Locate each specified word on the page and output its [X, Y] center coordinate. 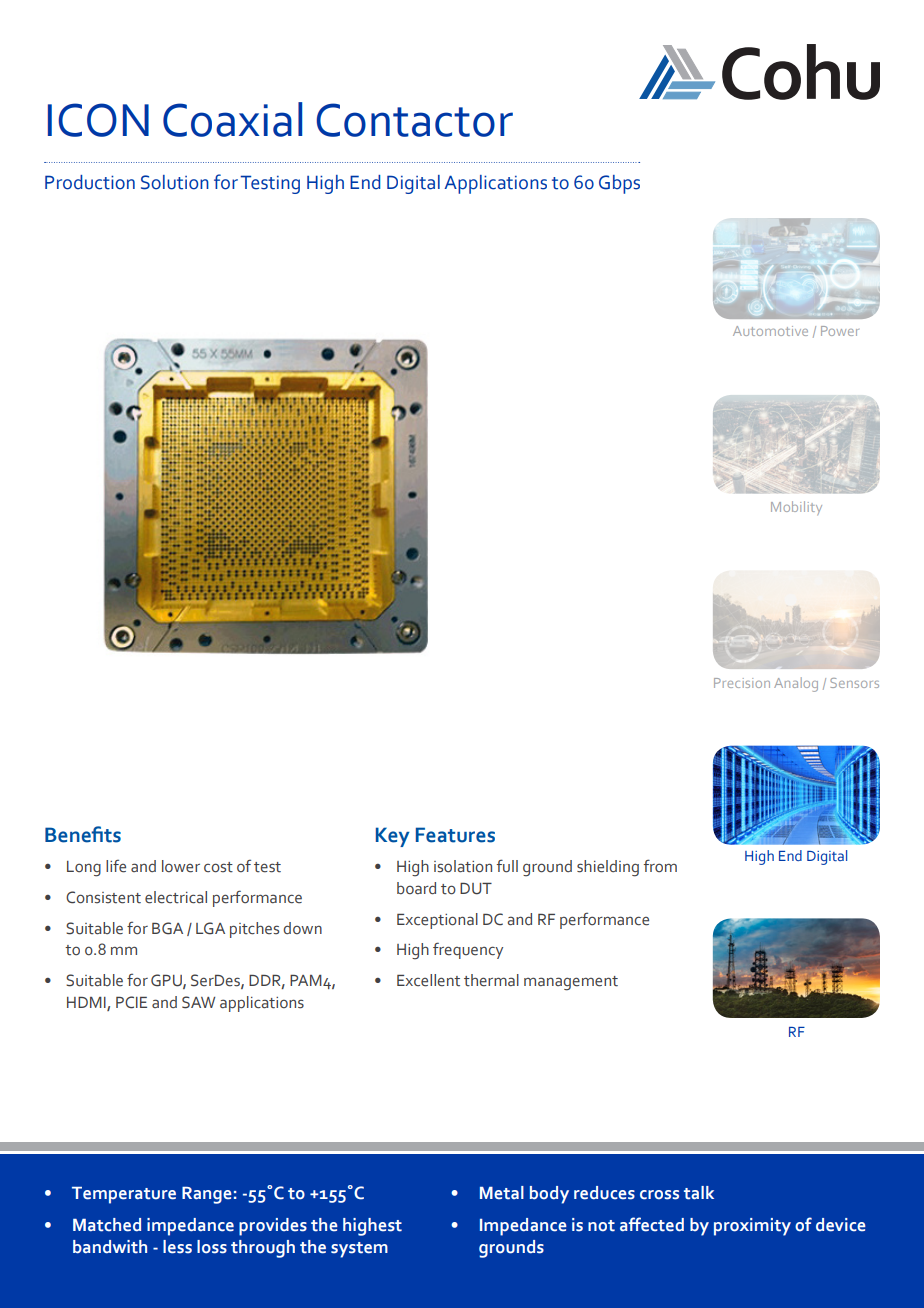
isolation [463, 866]
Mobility [796, 508]
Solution [175, 182]
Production [90, 182]
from [660, 866]
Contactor [415, 120]
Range [207, 1195]
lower [181, 866]
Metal [502, 1193]
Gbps [619, 184]
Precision [742, 683]
